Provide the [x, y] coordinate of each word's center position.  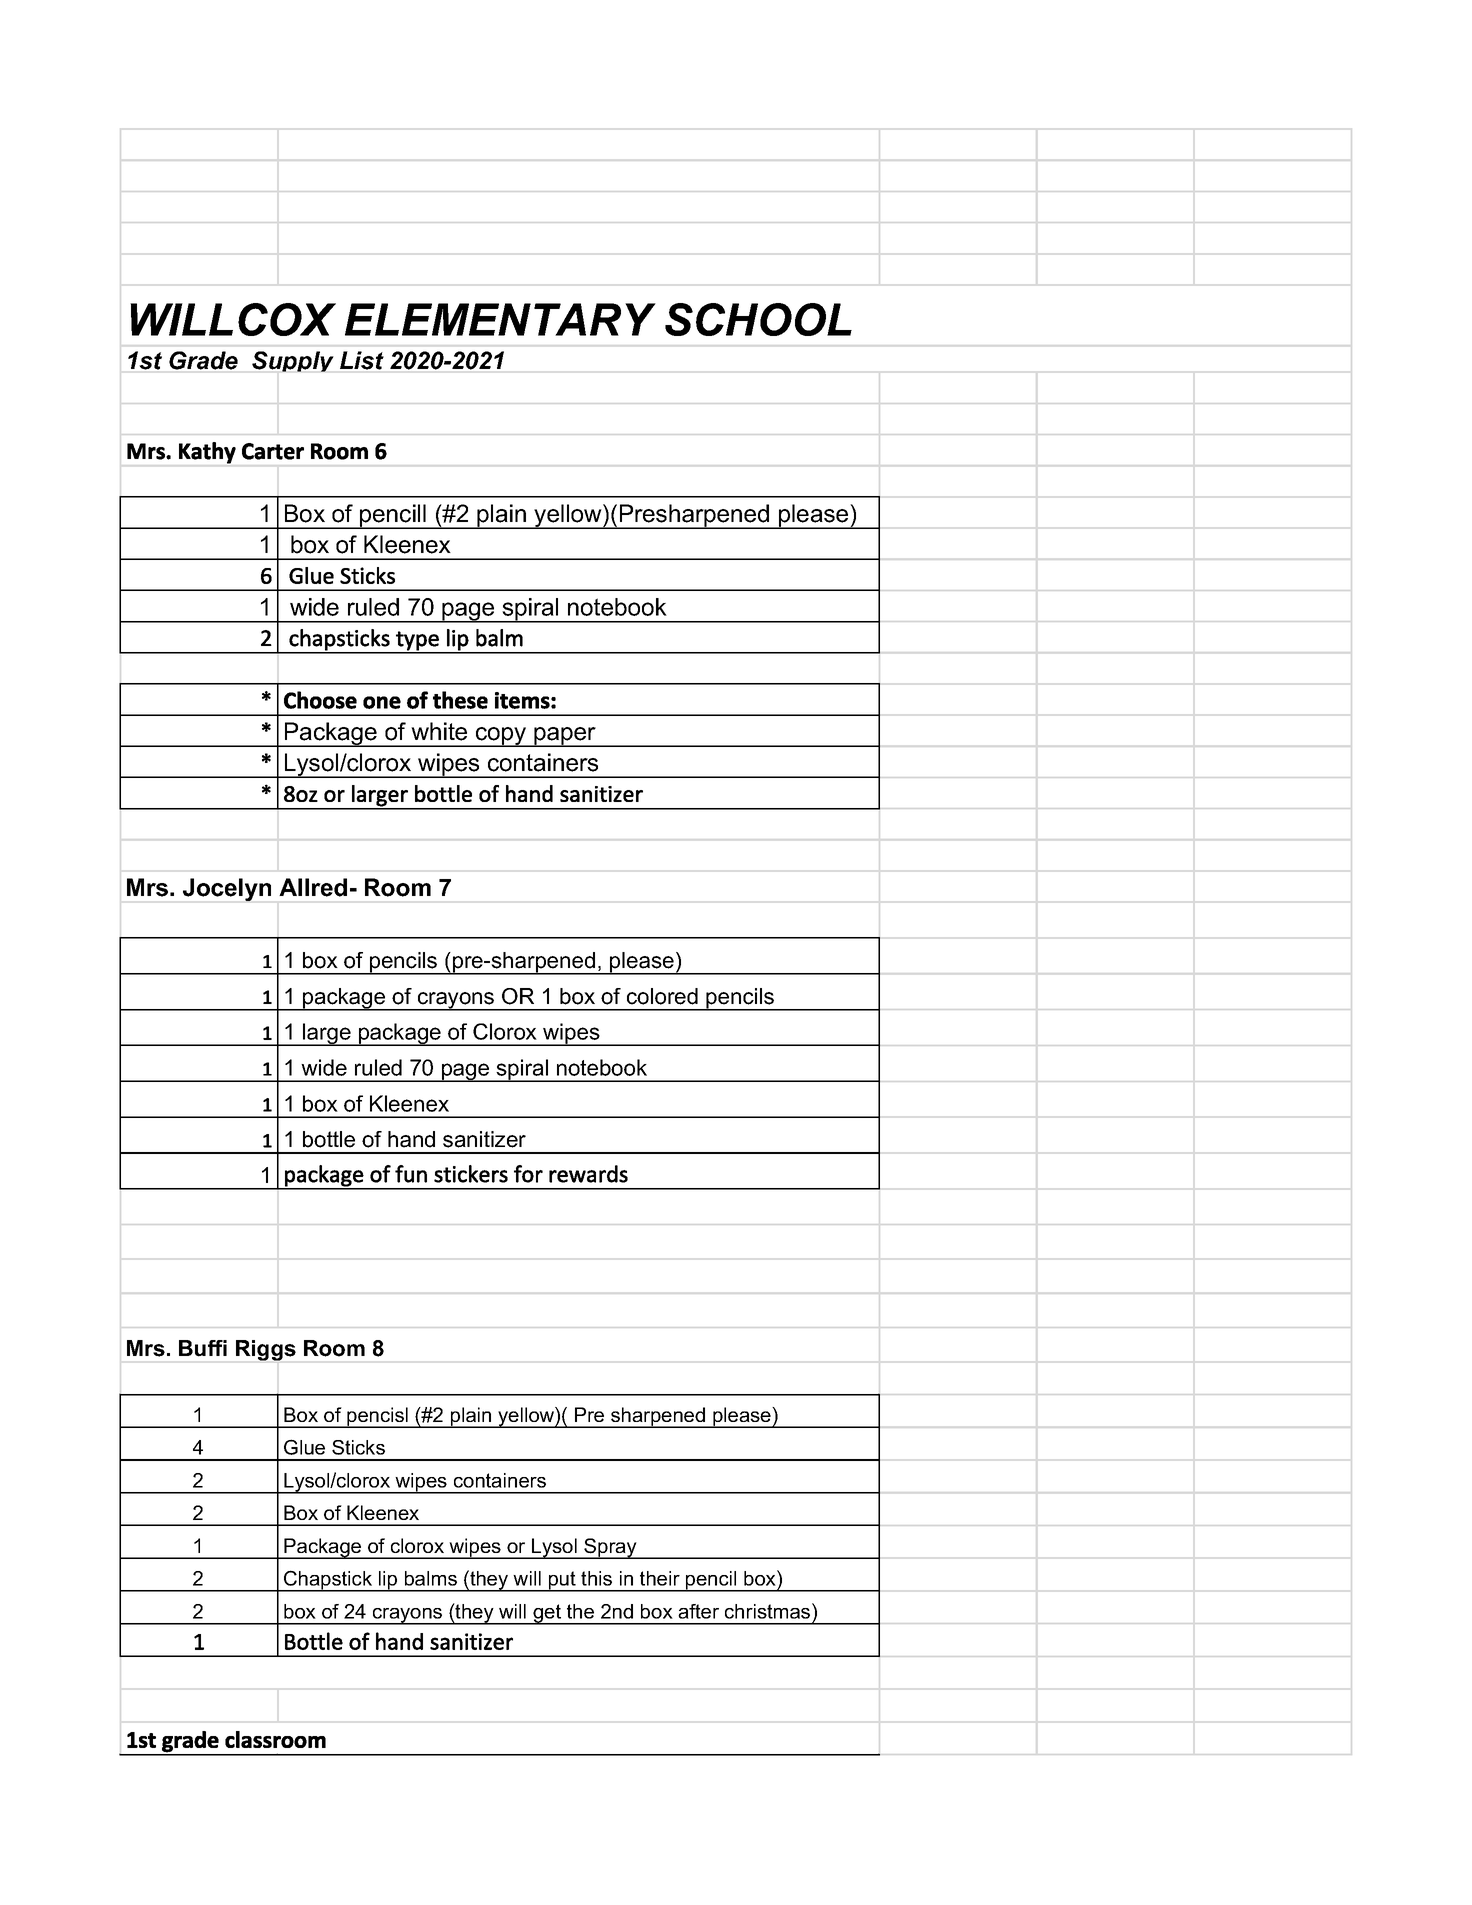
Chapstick [328, 1581]
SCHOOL [758, 319]
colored [662, 996]
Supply [293, 361]
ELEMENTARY [500, 319]
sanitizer [484, 1139]
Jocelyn [227, 890]
